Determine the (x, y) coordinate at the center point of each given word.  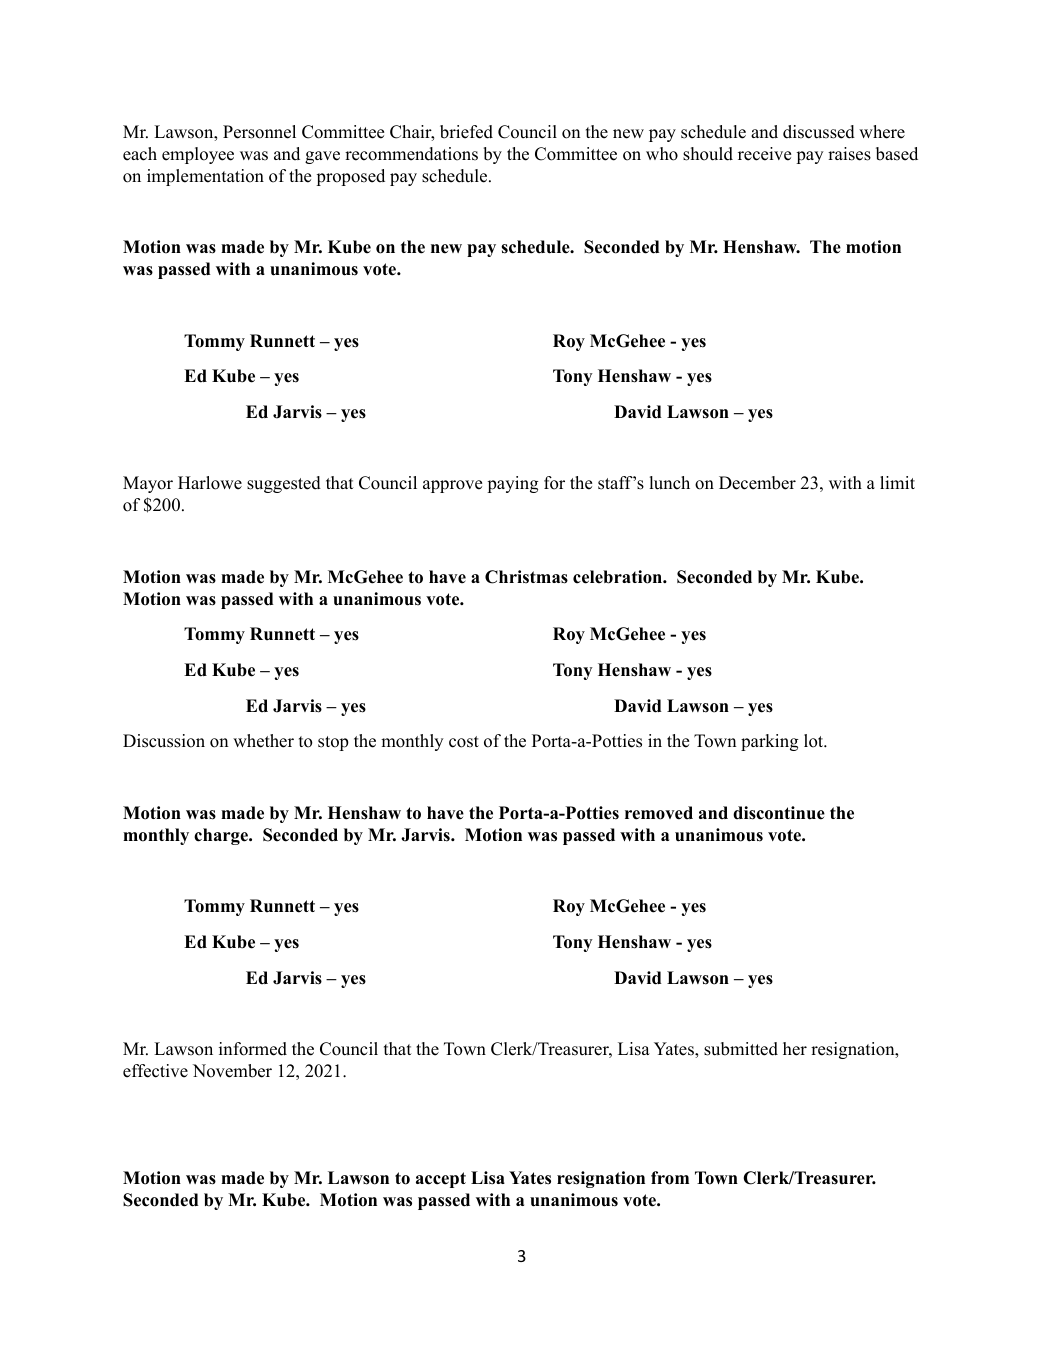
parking (770, 742)
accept (441, 1180)
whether (263, 741)
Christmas (526, 577)
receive (764, 154)
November (232, 1071)
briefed (466, 132)
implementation (205, 177)
